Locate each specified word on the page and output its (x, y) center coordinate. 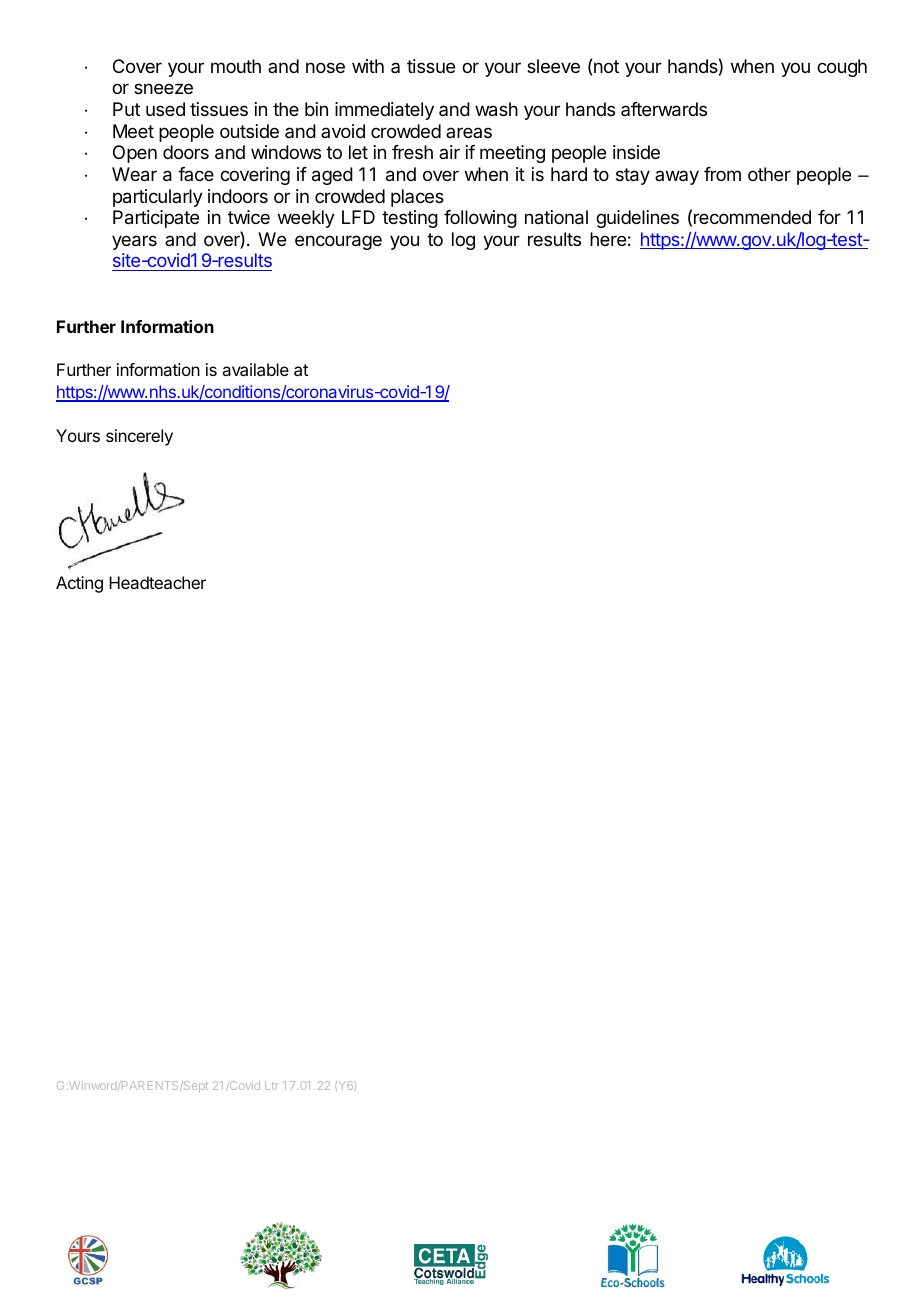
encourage (338, 242)
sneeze (163, 88)
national (556, 217)
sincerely (139, 437)
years (134, 242)
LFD (358, 217)
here (608, 239)
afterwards (664, 109)
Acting (79, 584)
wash (496, 109)
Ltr (272, 1085)
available (255, 369)
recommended (752, 217)
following (480, 219)
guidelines (637, 219)
